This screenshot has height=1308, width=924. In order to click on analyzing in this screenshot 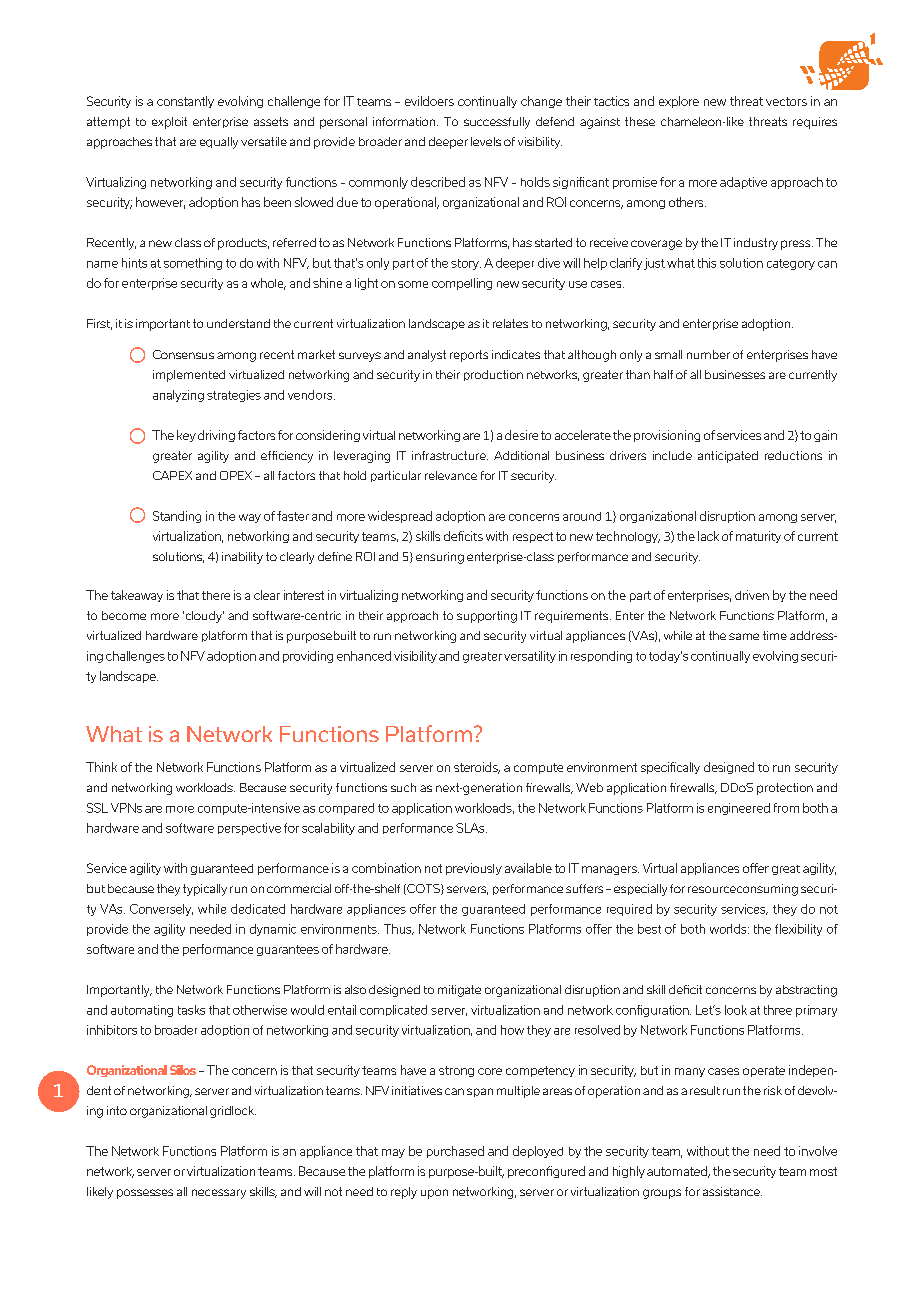, I will do `click(178, 396)`.
